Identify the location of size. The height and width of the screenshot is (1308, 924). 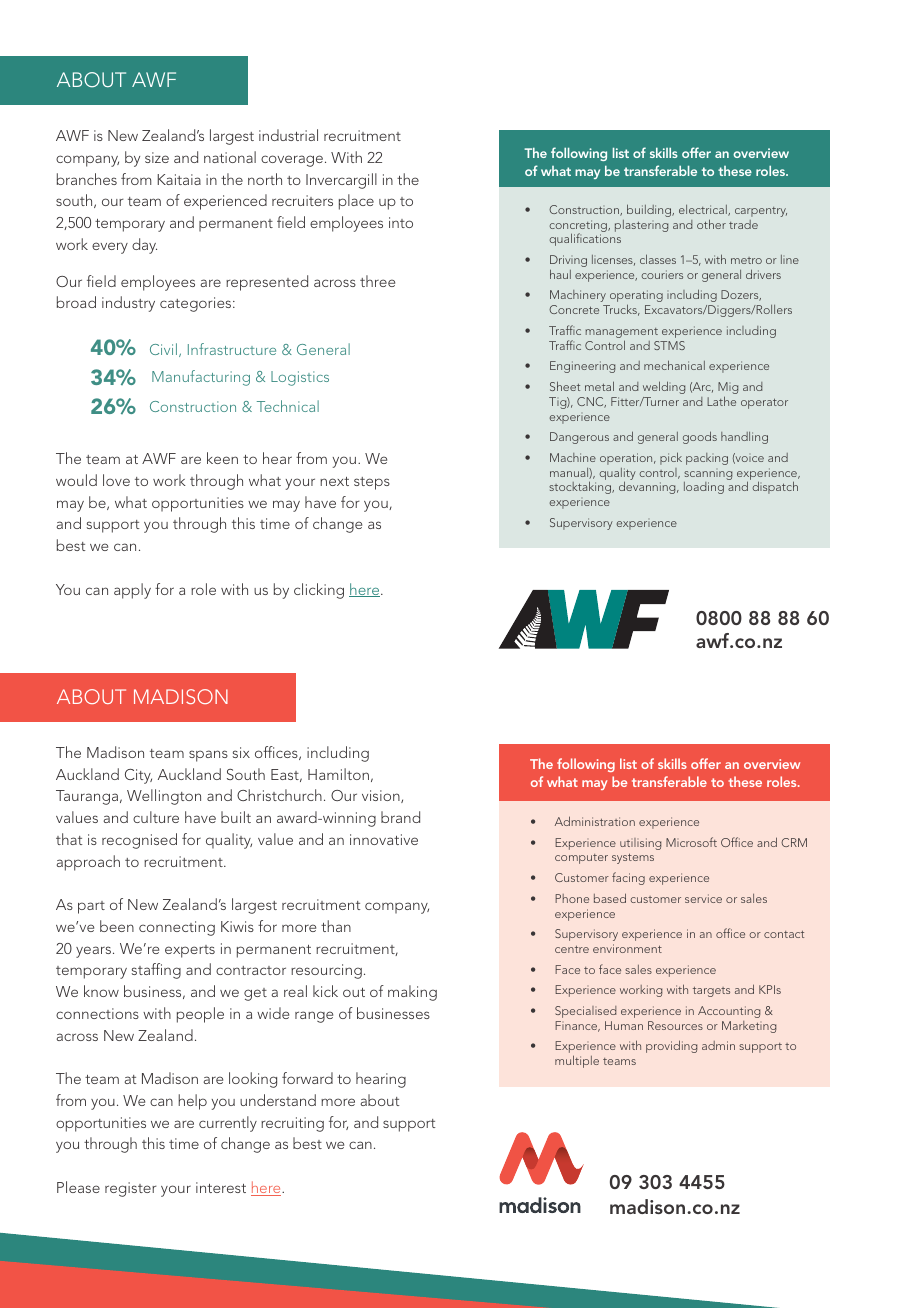
(157, 157).
